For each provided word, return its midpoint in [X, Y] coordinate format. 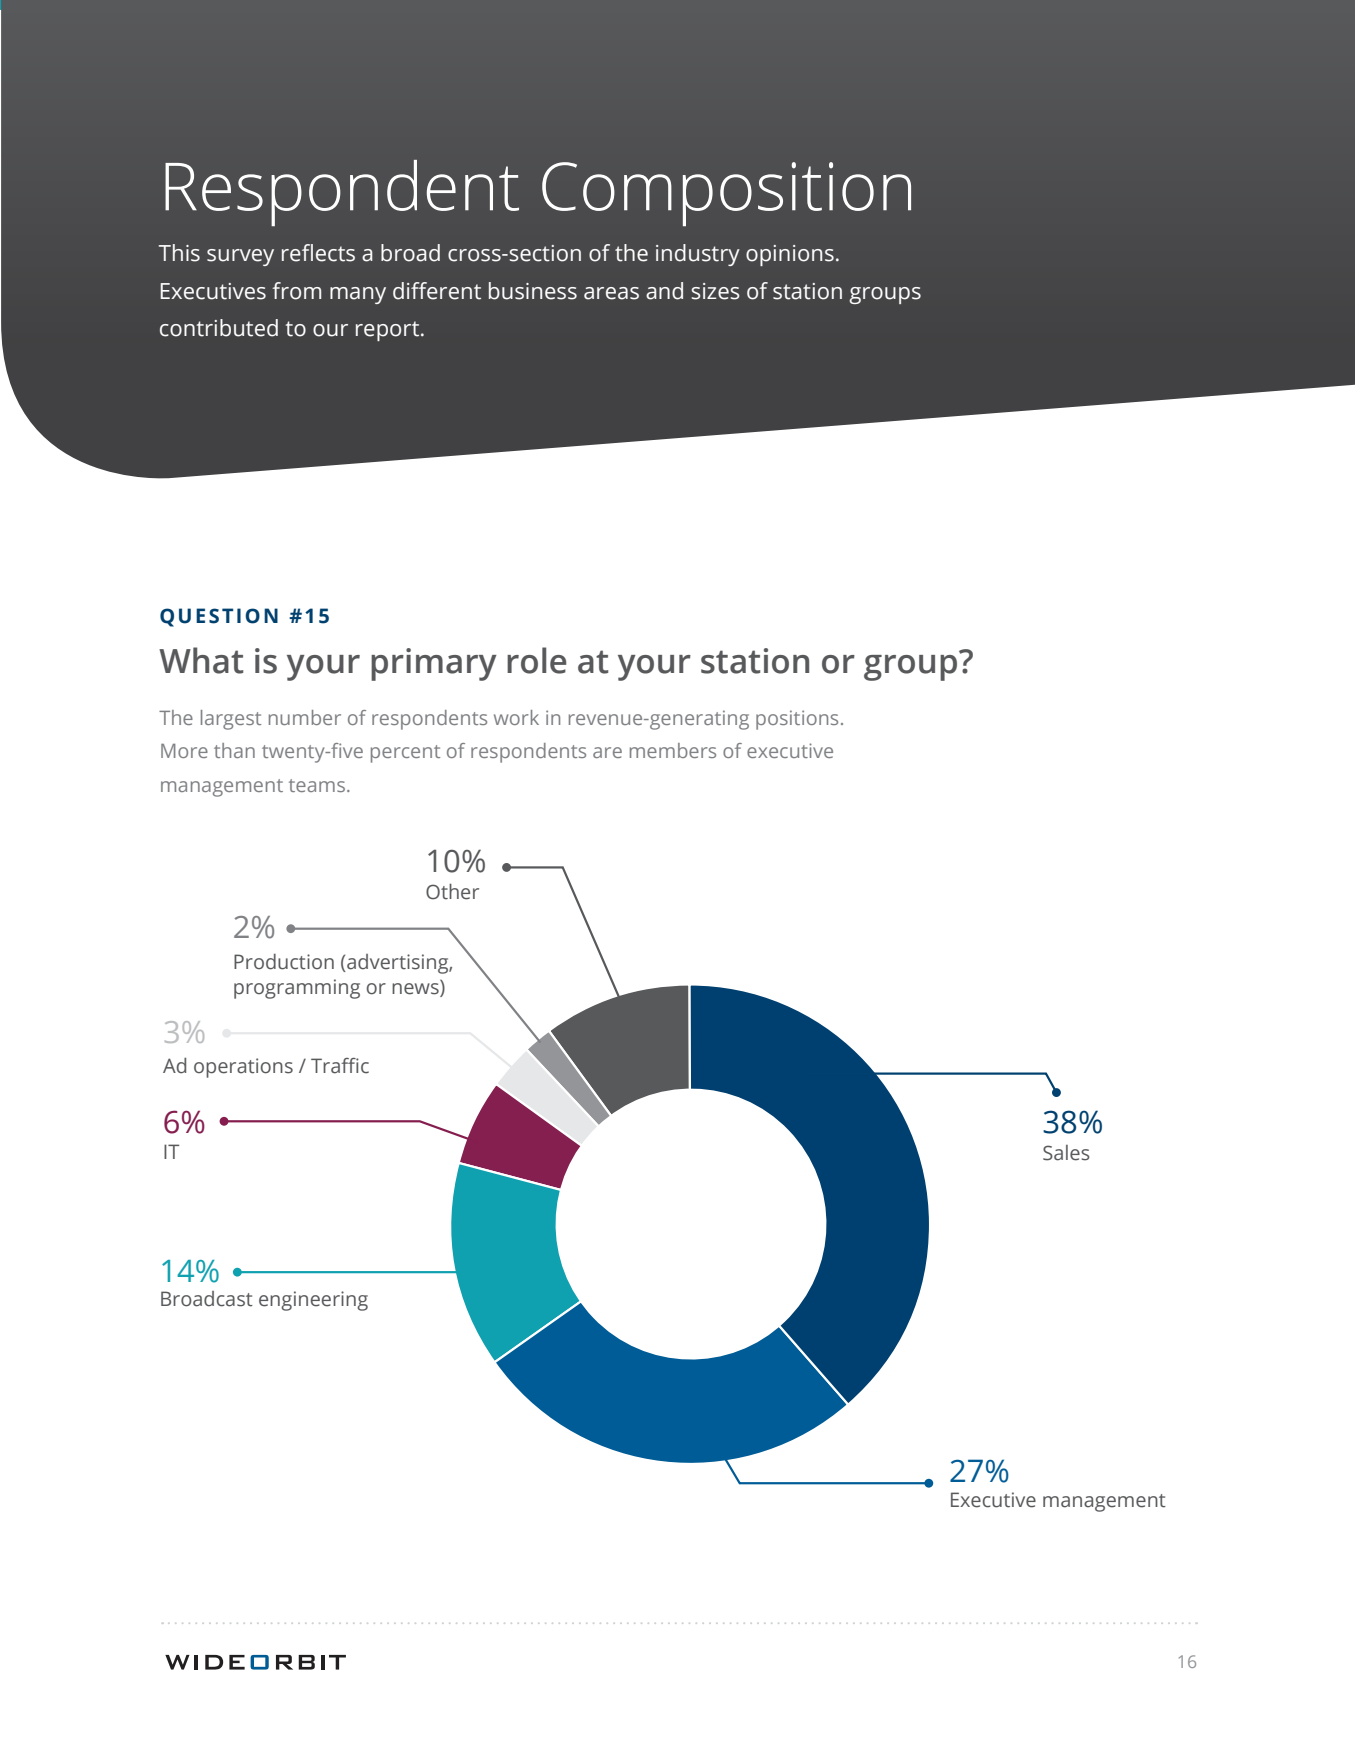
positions [797, 720]
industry [698, 255]
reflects [318, 253]
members [673, 750]
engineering [313, 1301]
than [234, 750]
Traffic [340, 1066]
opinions [790, 255]
